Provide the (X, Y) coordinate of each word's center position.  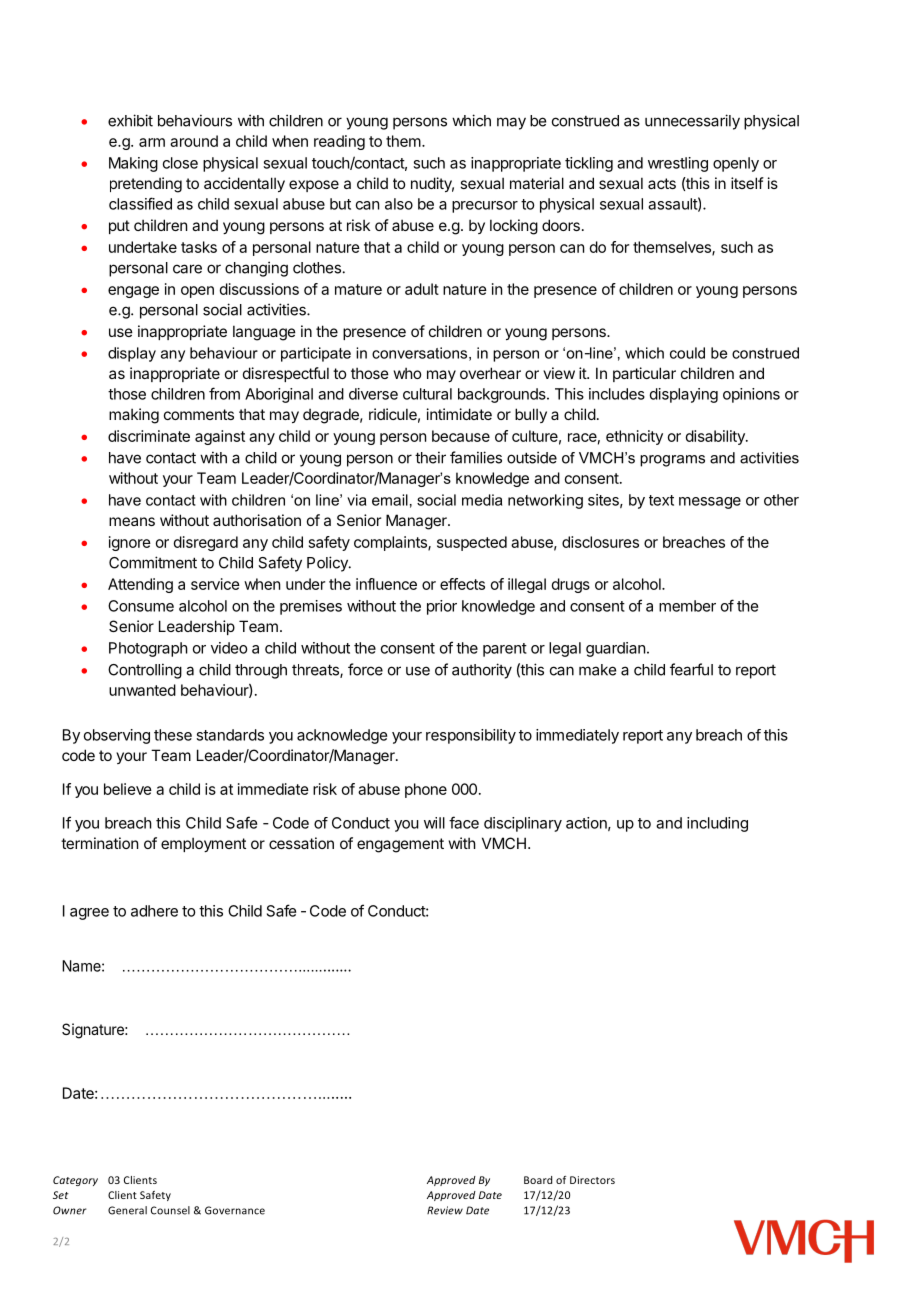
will (434, 823)
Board (538, 1180)
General (127, 1210)
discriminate (149, 436)
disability (716, 437)
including (717, 824)
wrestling (678, 164)
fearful (691, 669)
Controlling (145, 671)
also (399, 204)
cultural (427, 394)
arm (152, 142)
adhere (154, 911)
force (365, 669)
